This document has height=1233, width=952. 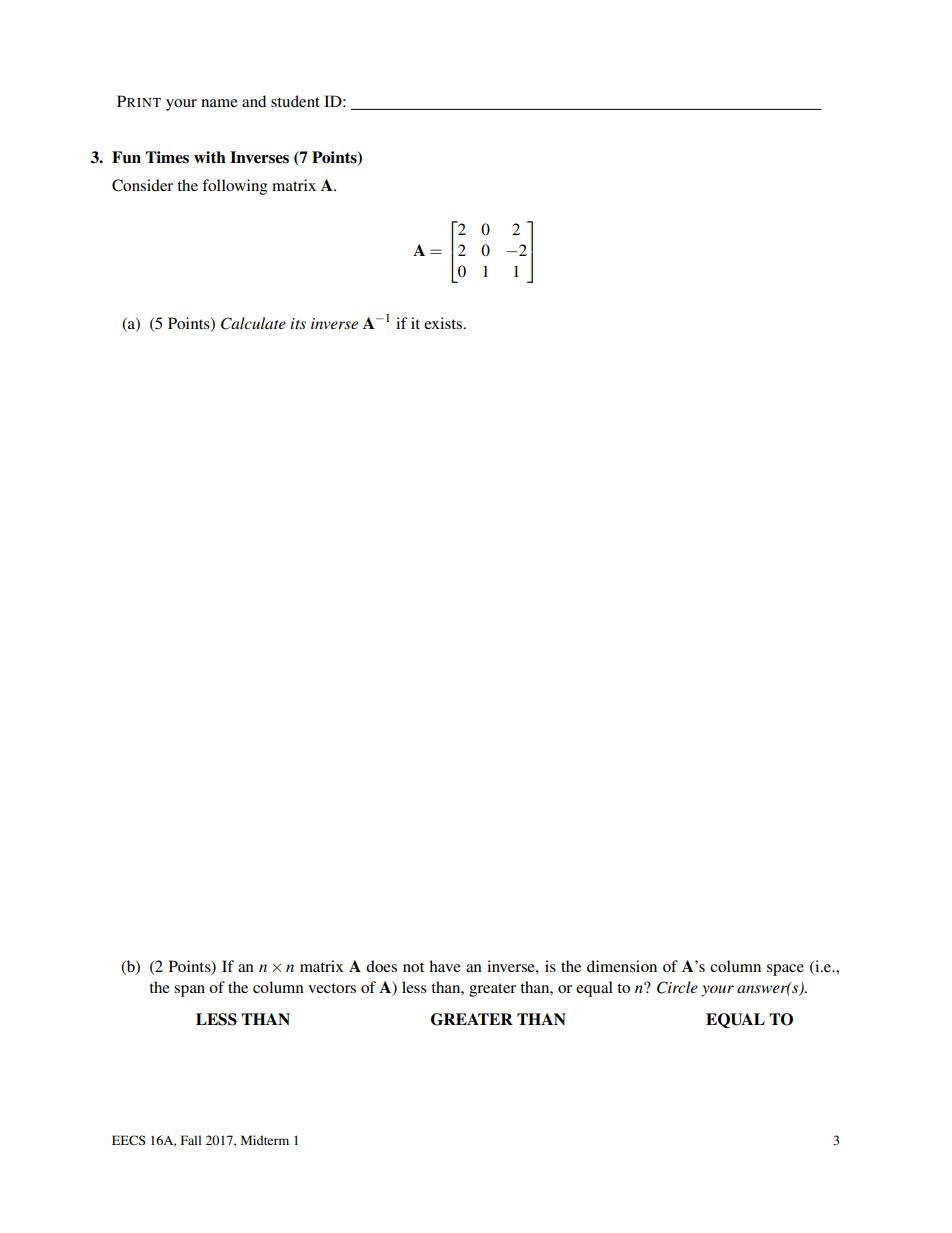 I want to click on Circle, so click(x=677, y=987).
